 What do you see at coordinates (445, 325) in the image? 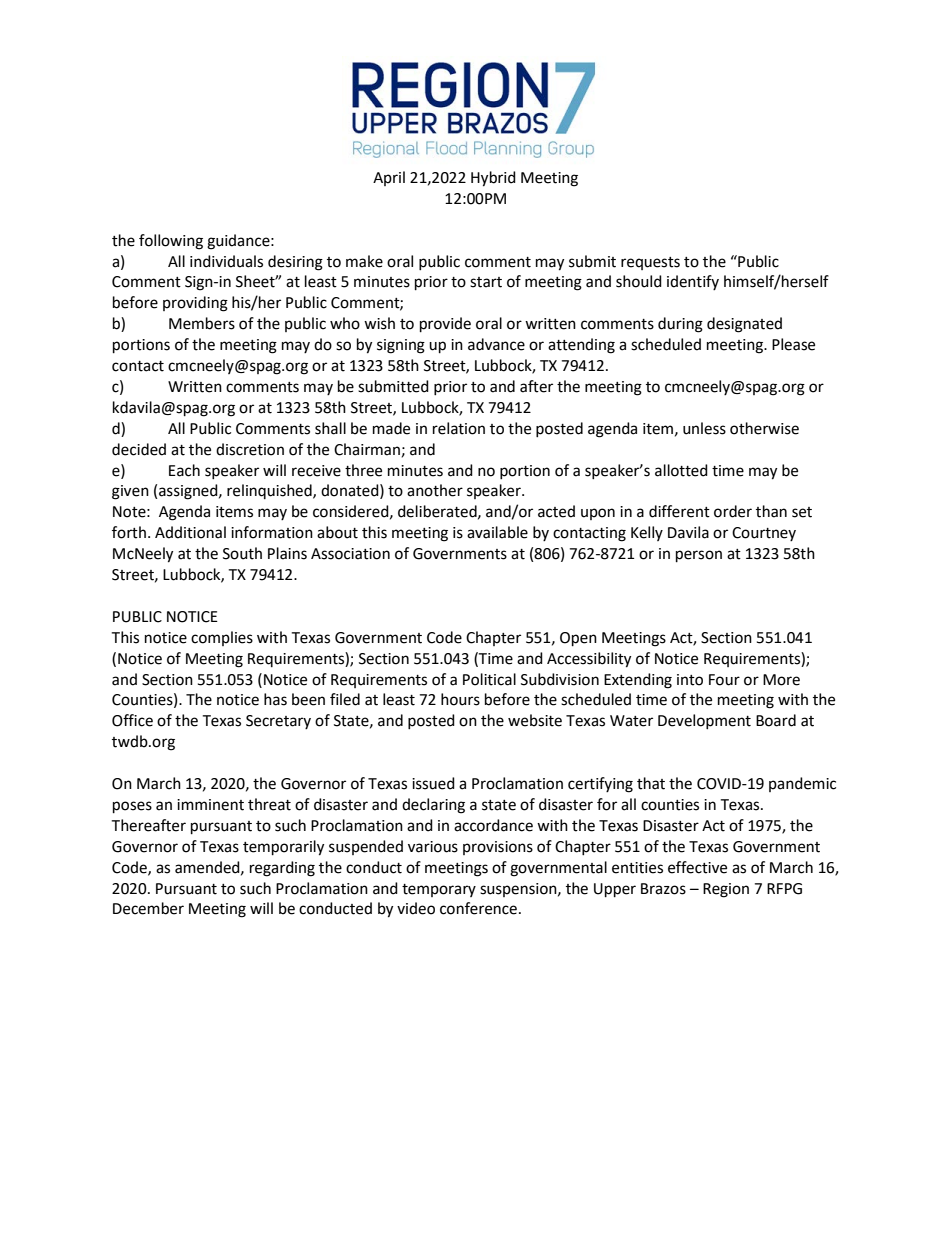
I see `provide` at bounding box center [445, 325].
